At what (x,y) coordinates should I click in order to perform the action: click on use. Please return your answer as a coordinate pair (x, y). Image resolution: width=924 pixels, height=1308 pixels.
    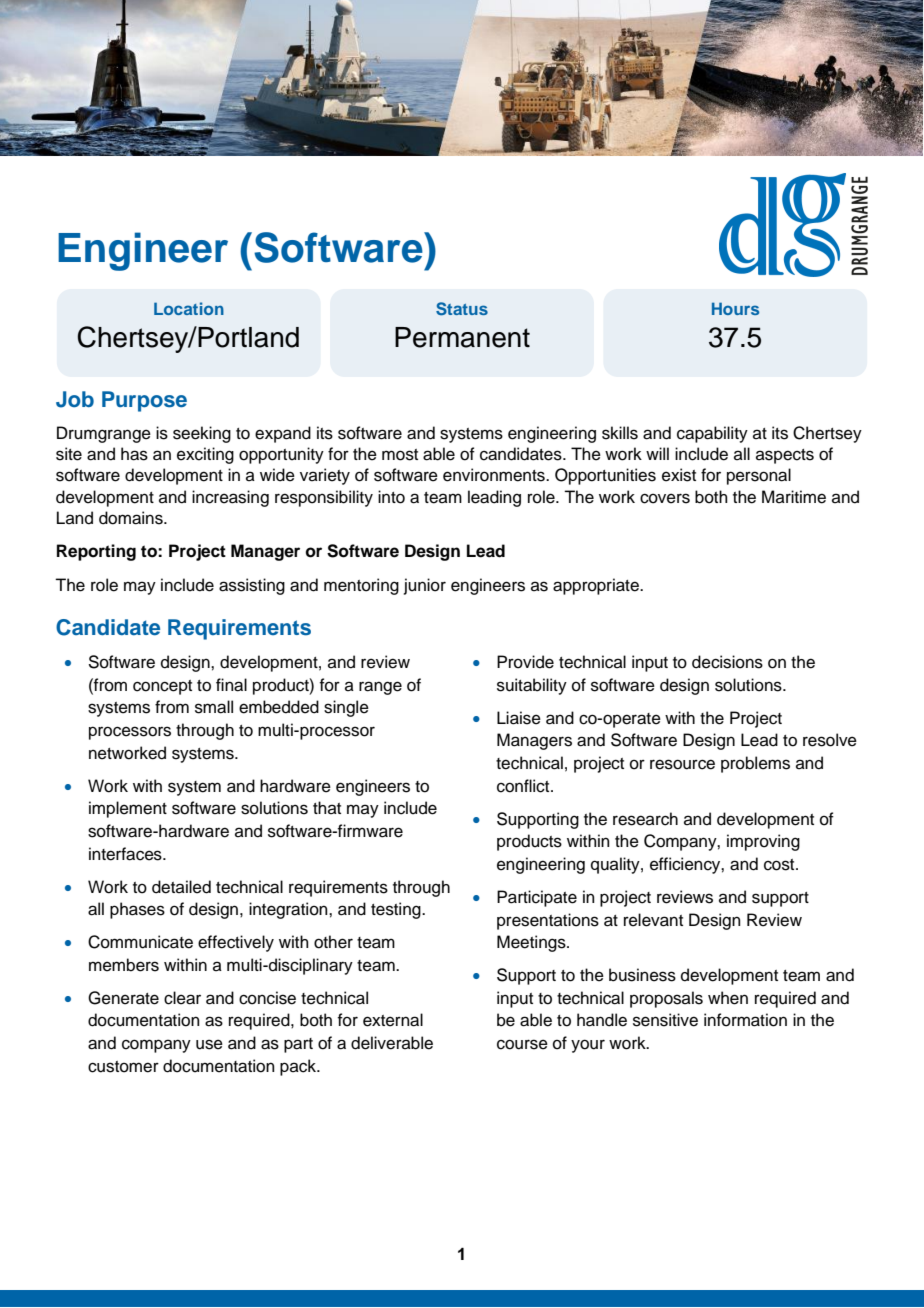
    Looking at the image, I should click on (209, 1044).
